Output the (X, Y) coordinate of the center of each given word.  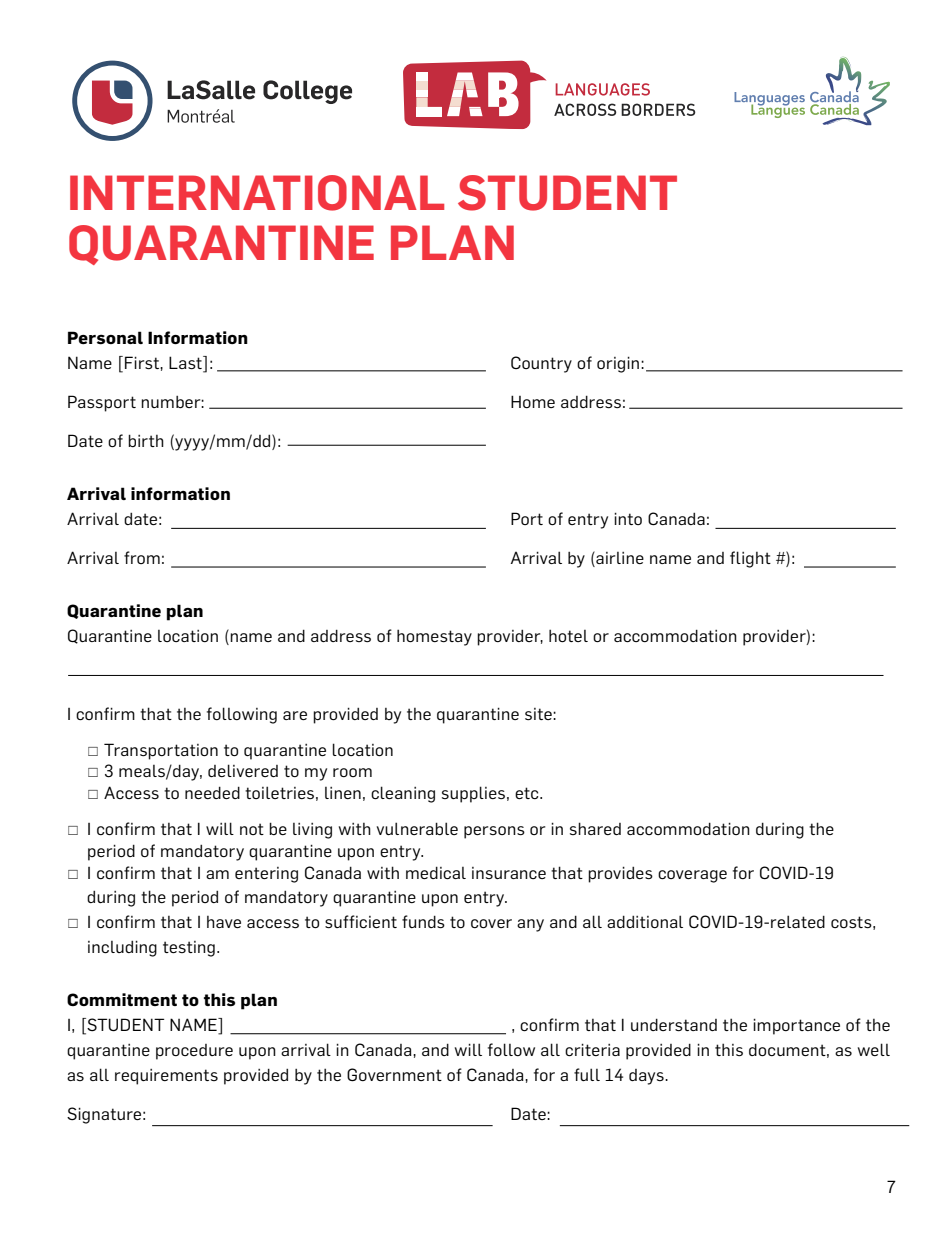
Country (541, 364)
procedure (194, 1052)
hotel (568, 635)
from (142, 557)
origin (619, 364)
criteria (592, 1050)
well (874, 1049)
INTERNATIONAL (257, 193)
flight (750, 559)
